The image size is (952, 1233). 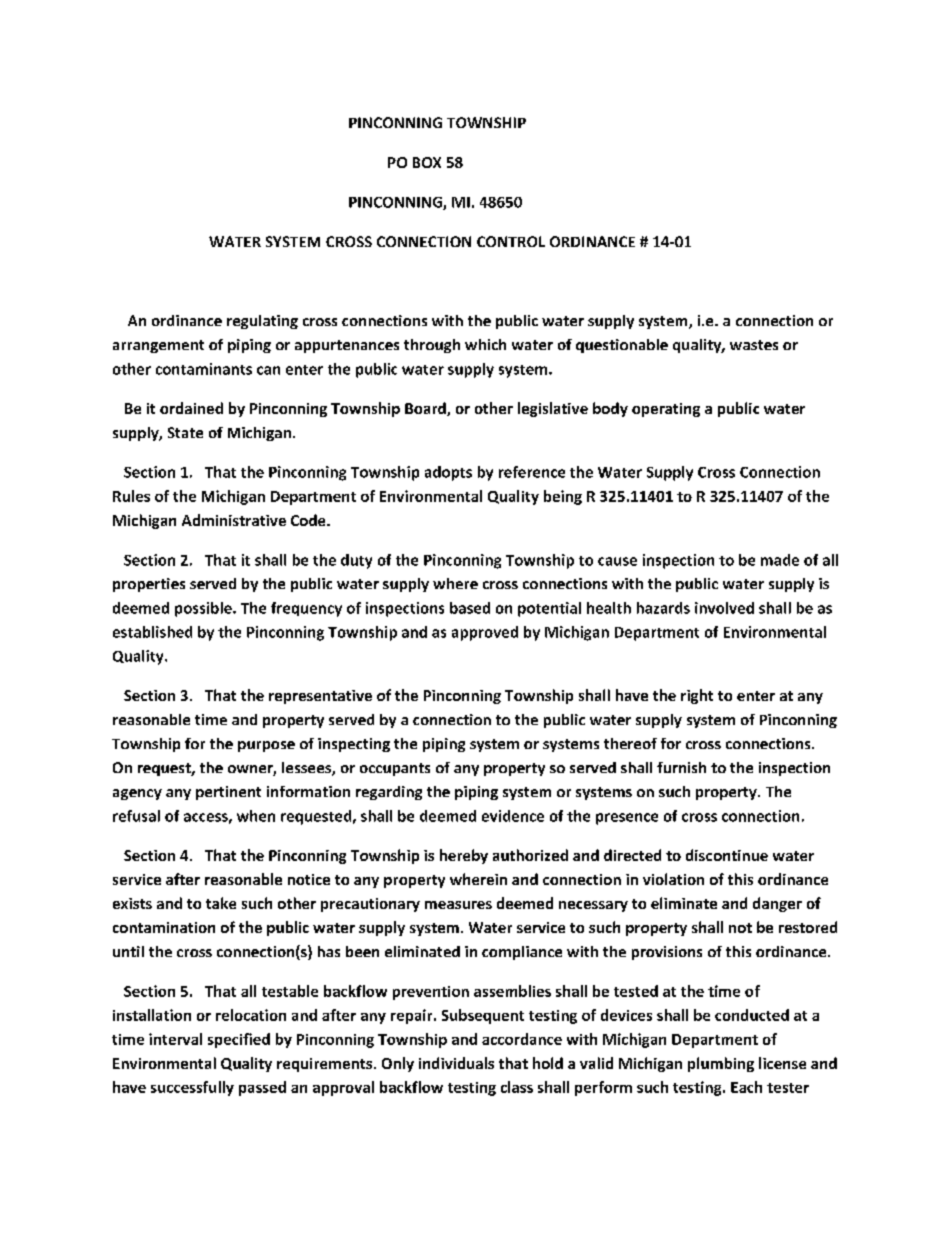 I want to click on possible, so click(x=204, y=609).
